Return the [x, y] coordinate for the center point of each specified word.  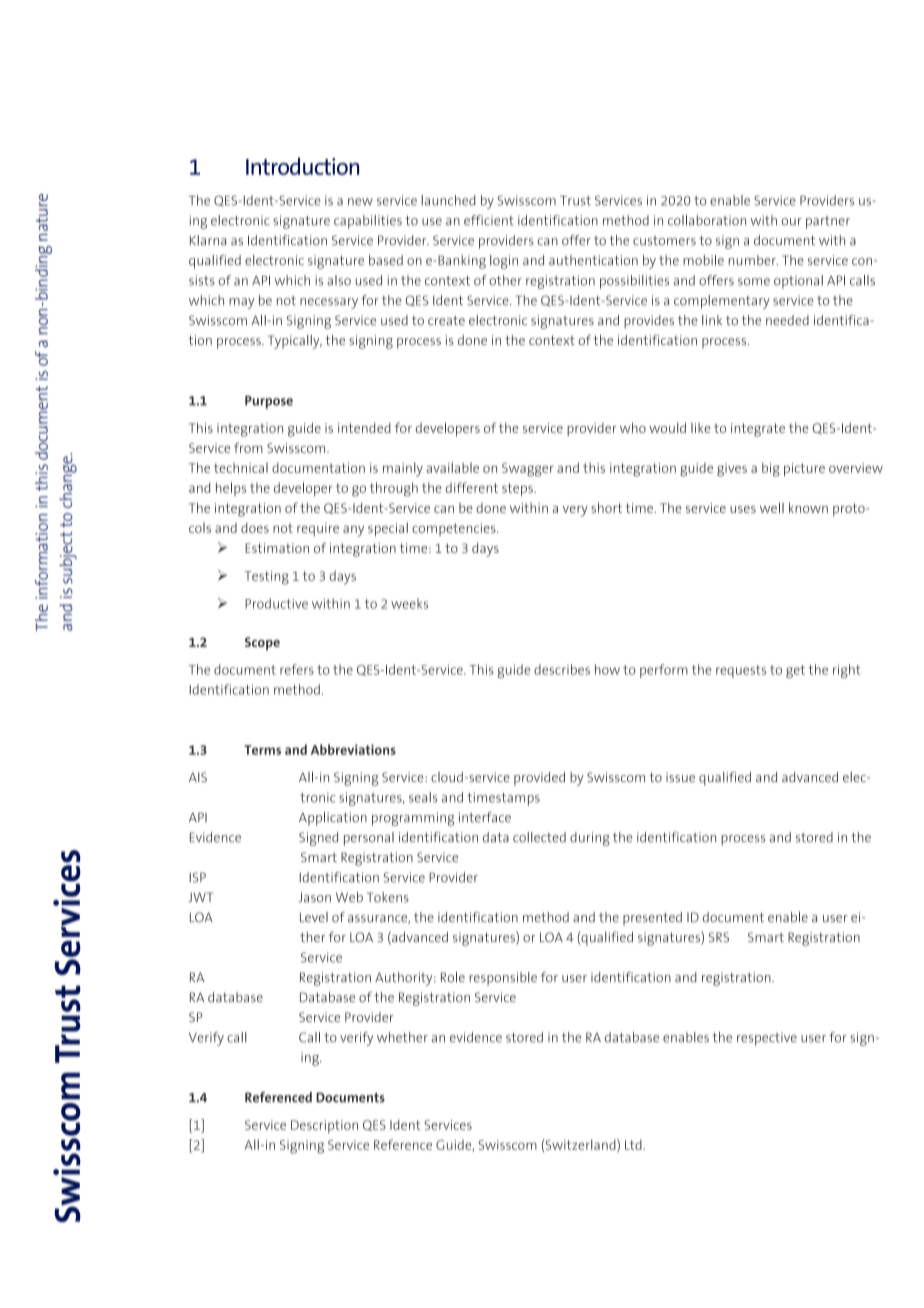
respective [767, 1039]
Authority [405, 979]
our [792, 222]
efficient [489, 220]
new [360, 202]
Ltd [634, 1144]
